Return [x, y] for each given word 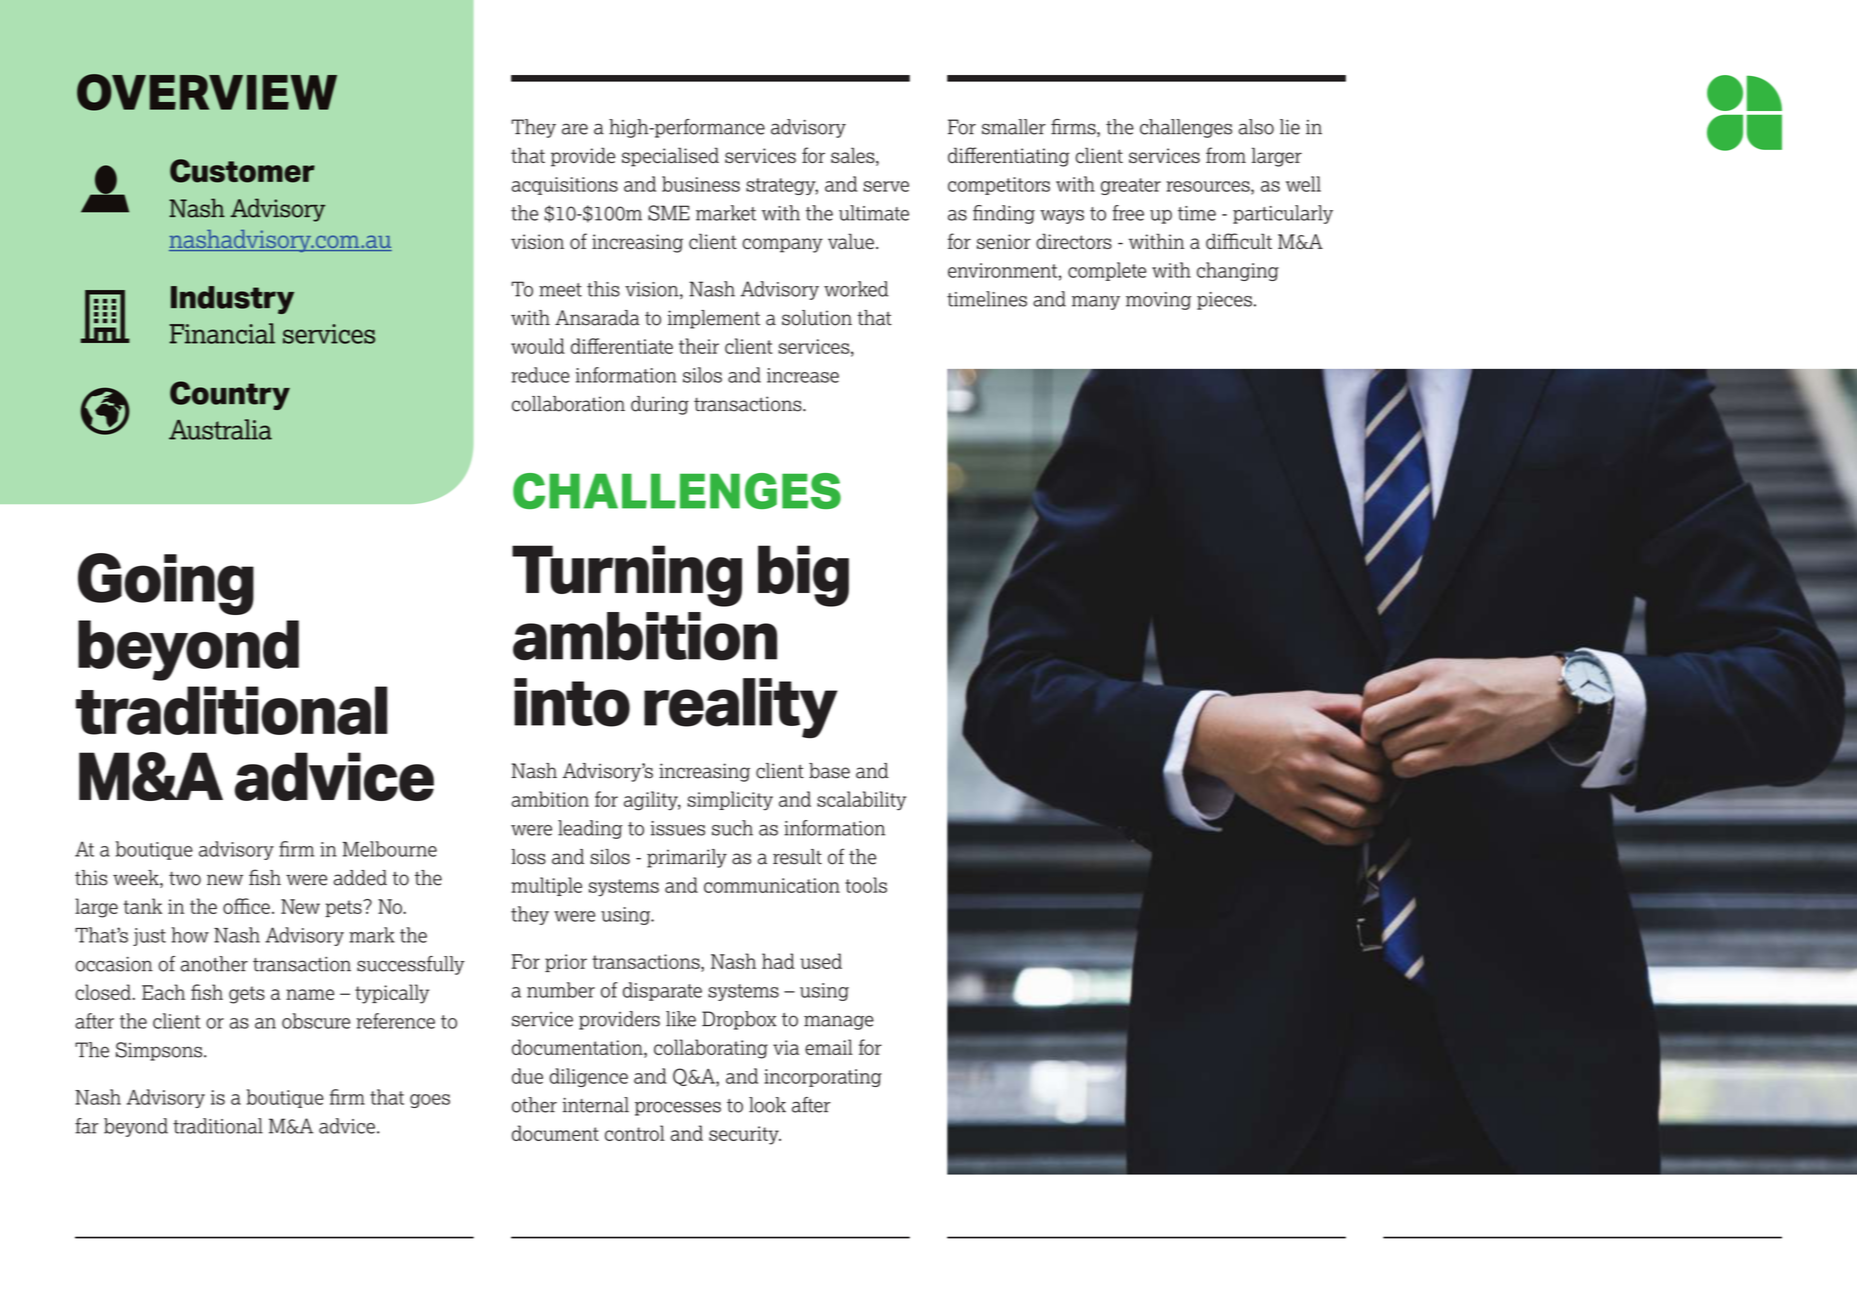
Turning [627, 576]
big [803, 576]
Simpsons [160, 1051]
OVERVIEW [207, 92]
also [1256, 127]
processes [678, 1108]
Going [166, 584]
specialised [670, 157]
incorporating [823, 1078]
